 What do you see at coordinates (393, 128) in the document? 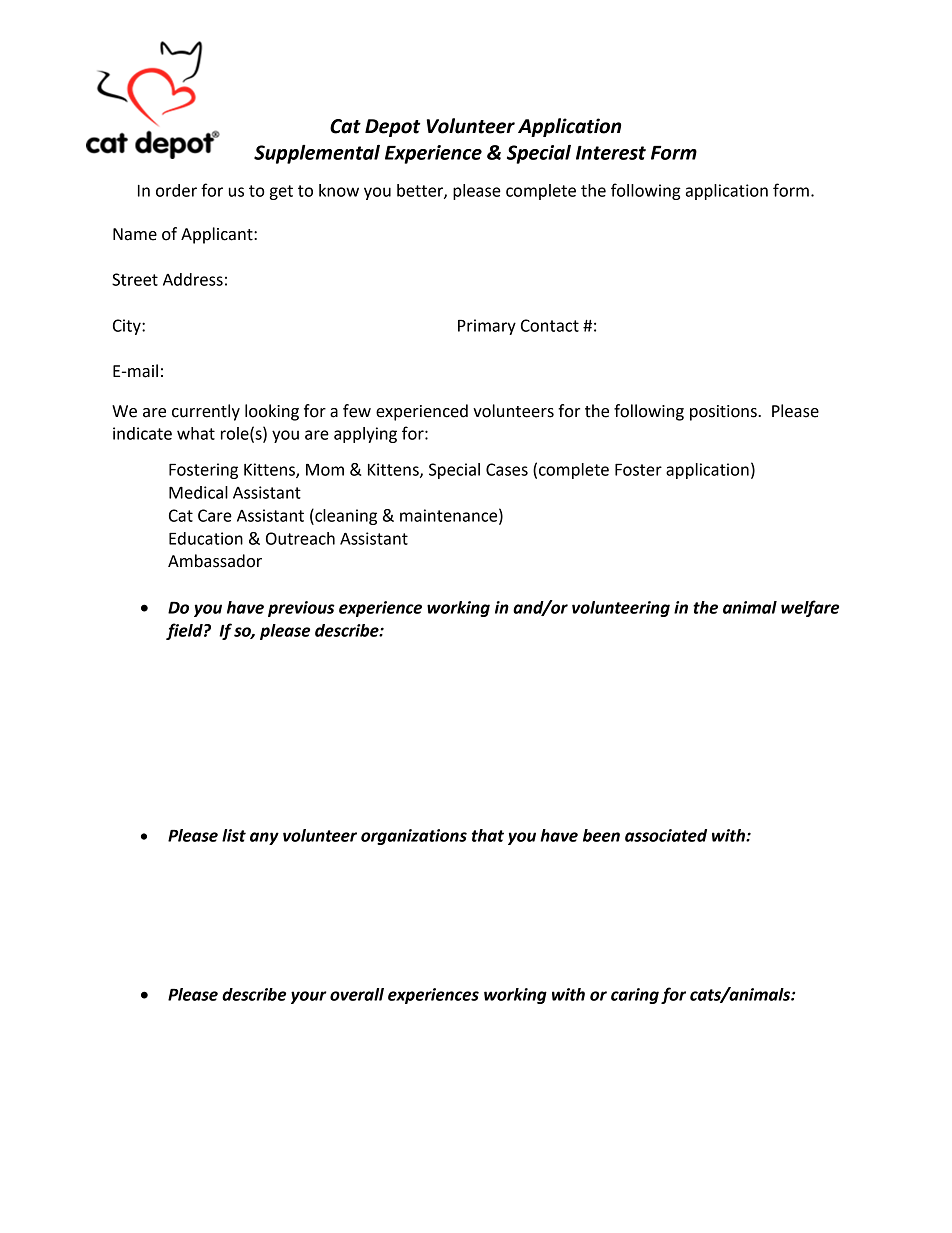
I see `Depot` at bounding box center [393, 128].
